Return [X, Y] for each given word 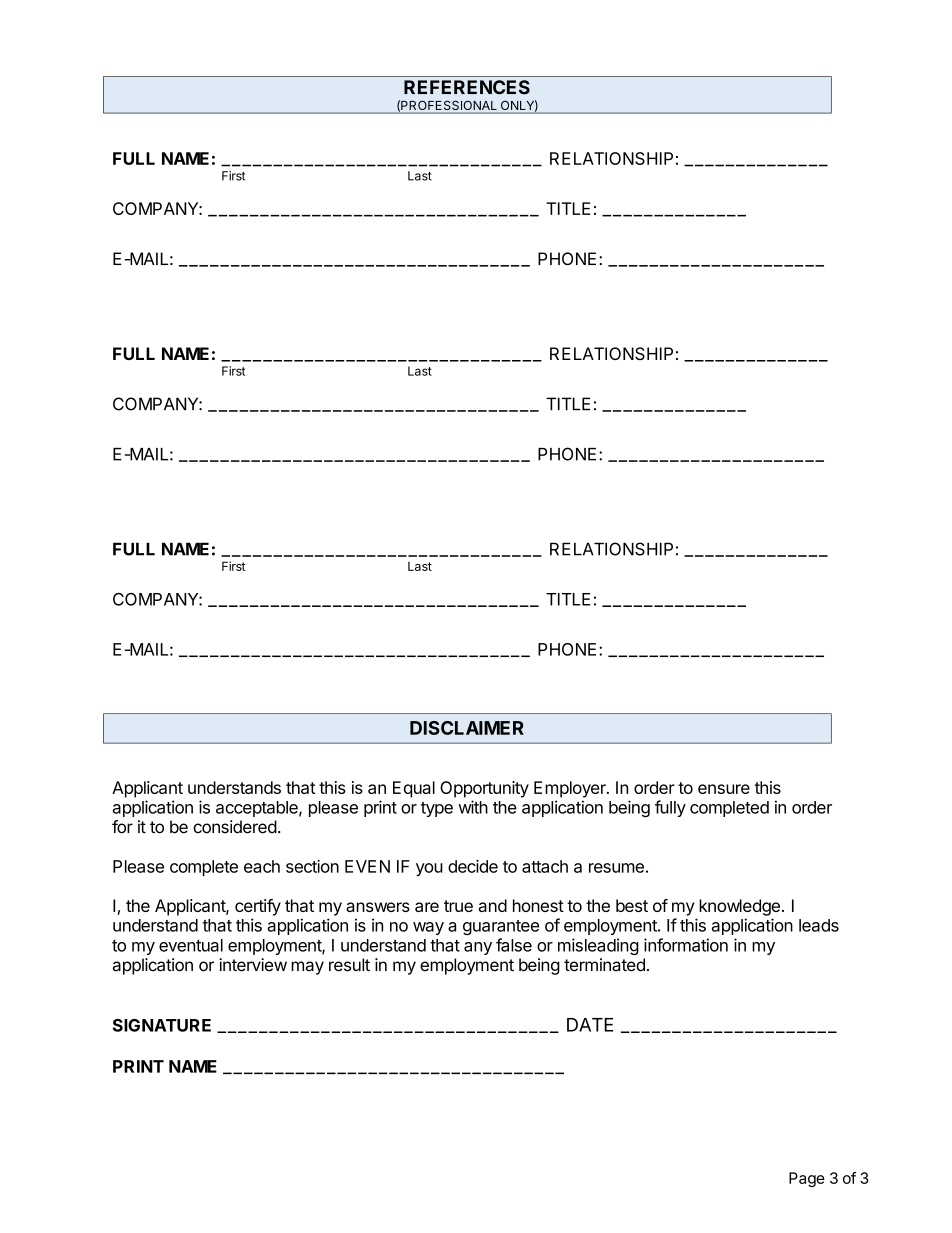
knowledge [739, 907]
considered [235, 827]
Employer [571, 789]
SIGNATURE [162, 1025]
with [473, 807]
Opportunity [484, 789]
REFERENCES [467, 87]
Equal [414, 789]
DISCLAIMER [467, 728]
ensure [724, 789]
